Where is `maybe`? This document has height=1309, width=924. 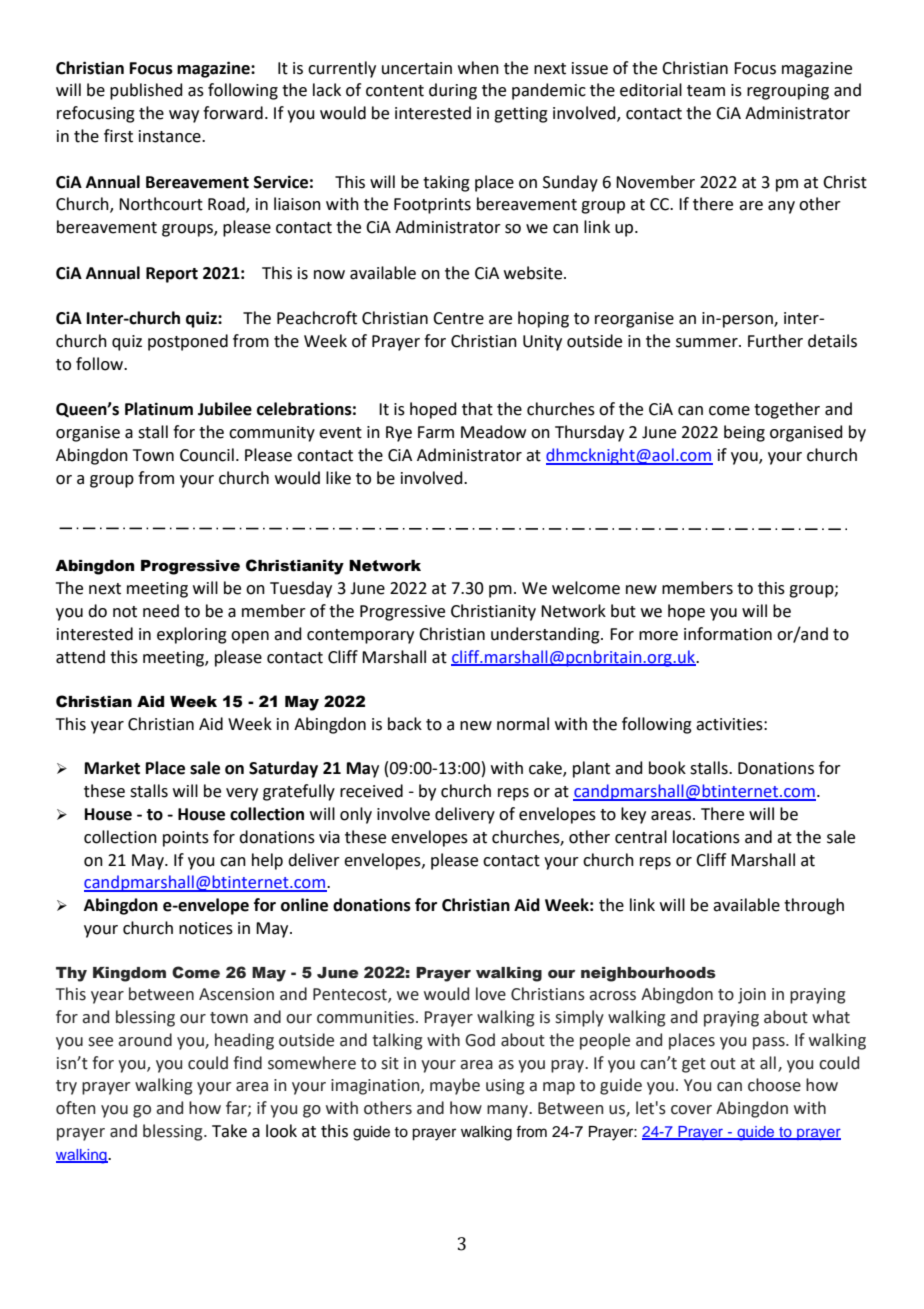
maybe is located at coordinates (455, 1086).
